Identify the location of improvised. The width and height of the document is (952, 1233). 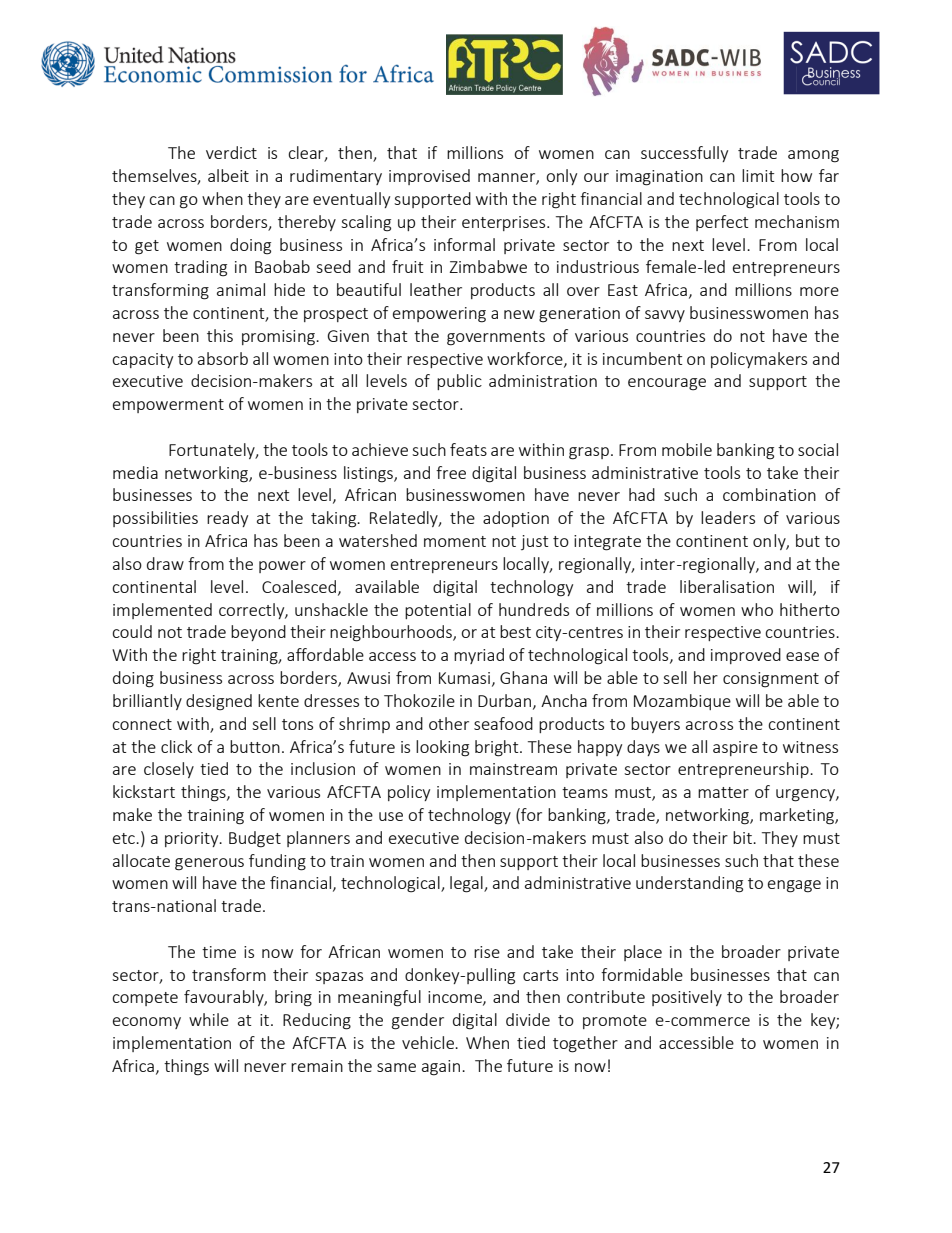
(429, 177).
